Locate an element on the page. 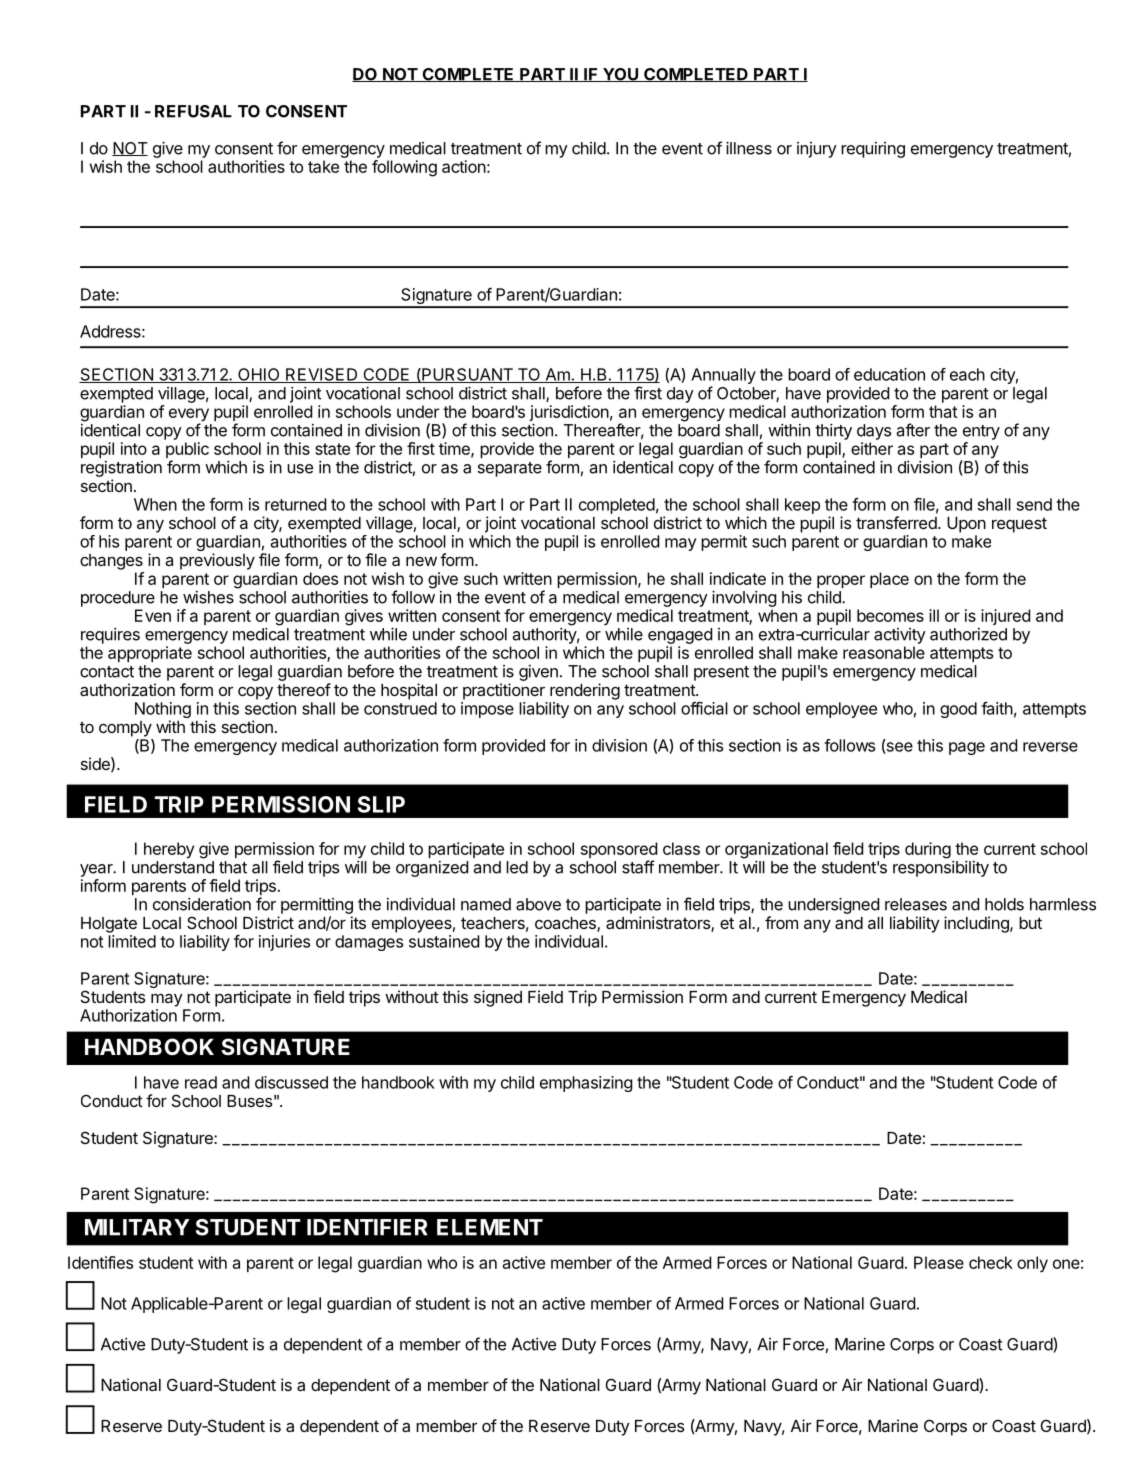 The height and width of the document is (1469, 1135). appropriate is located at coordinates (150, 654).
